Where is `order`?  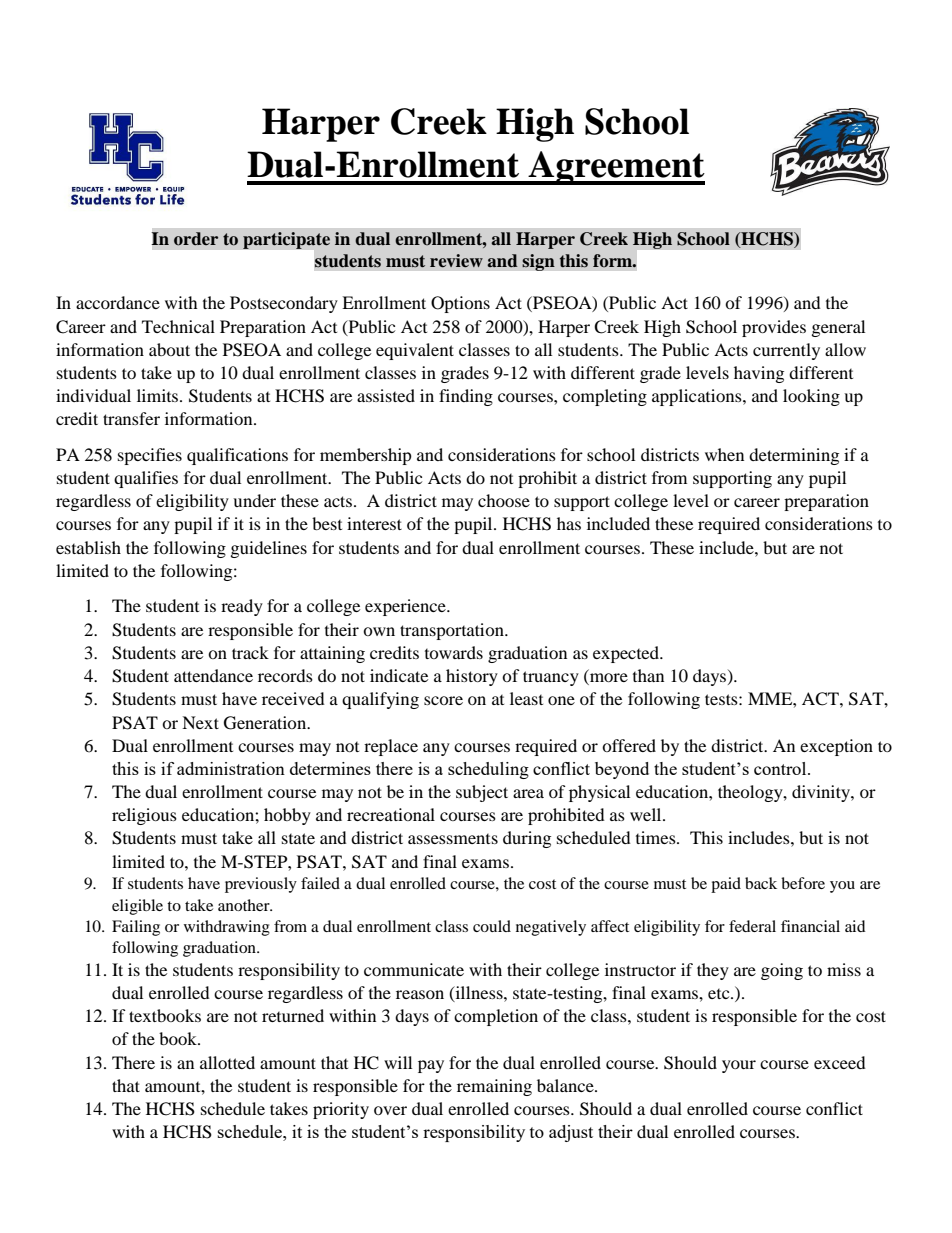 order is located at coordinates (196, 239).
